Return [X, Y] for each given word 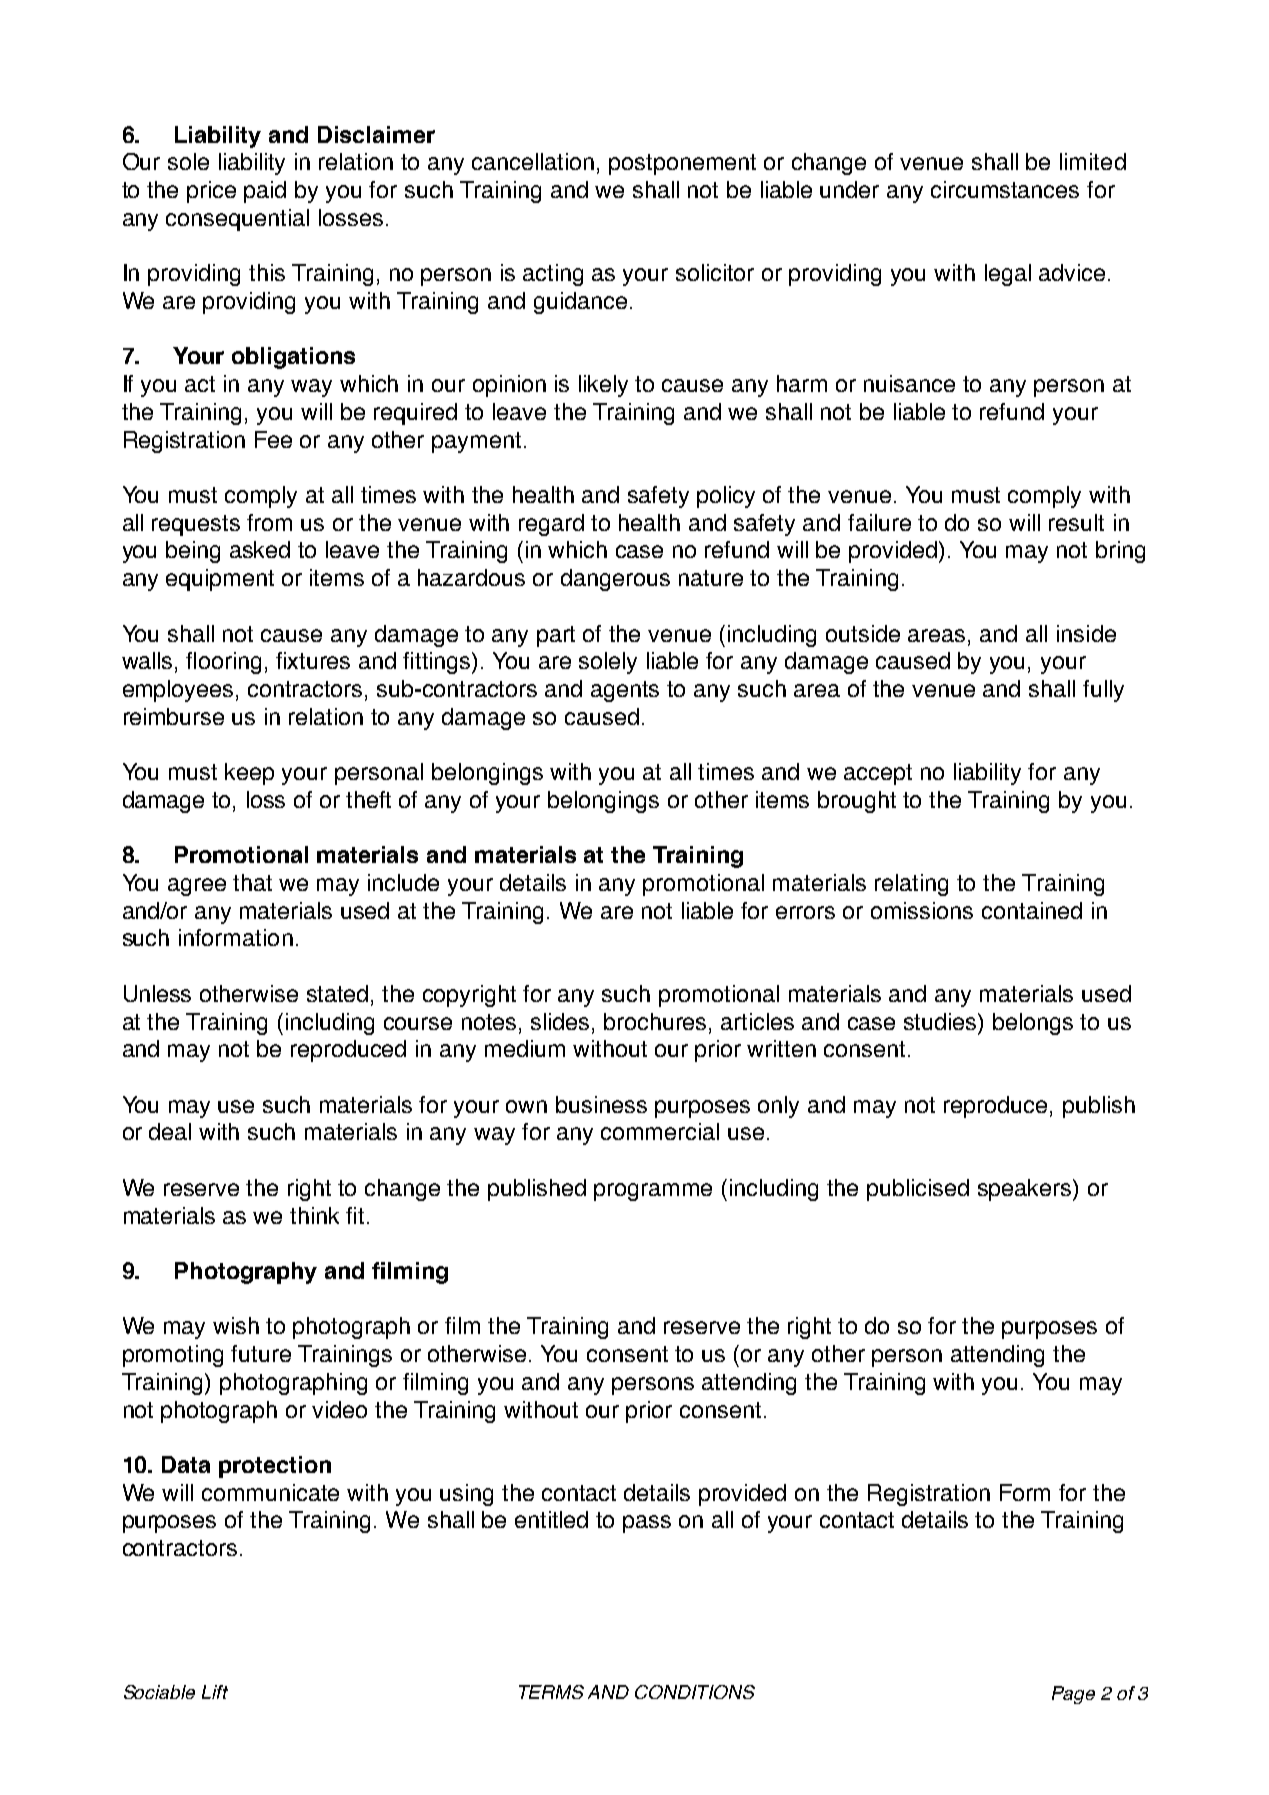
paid [265, 192]
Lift [215, 1692]
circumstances [1005, 189]
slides [560, 1021]
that [252, 882]
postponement [682, 164]
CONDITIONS [695, 1692]
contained [1032, 910]
